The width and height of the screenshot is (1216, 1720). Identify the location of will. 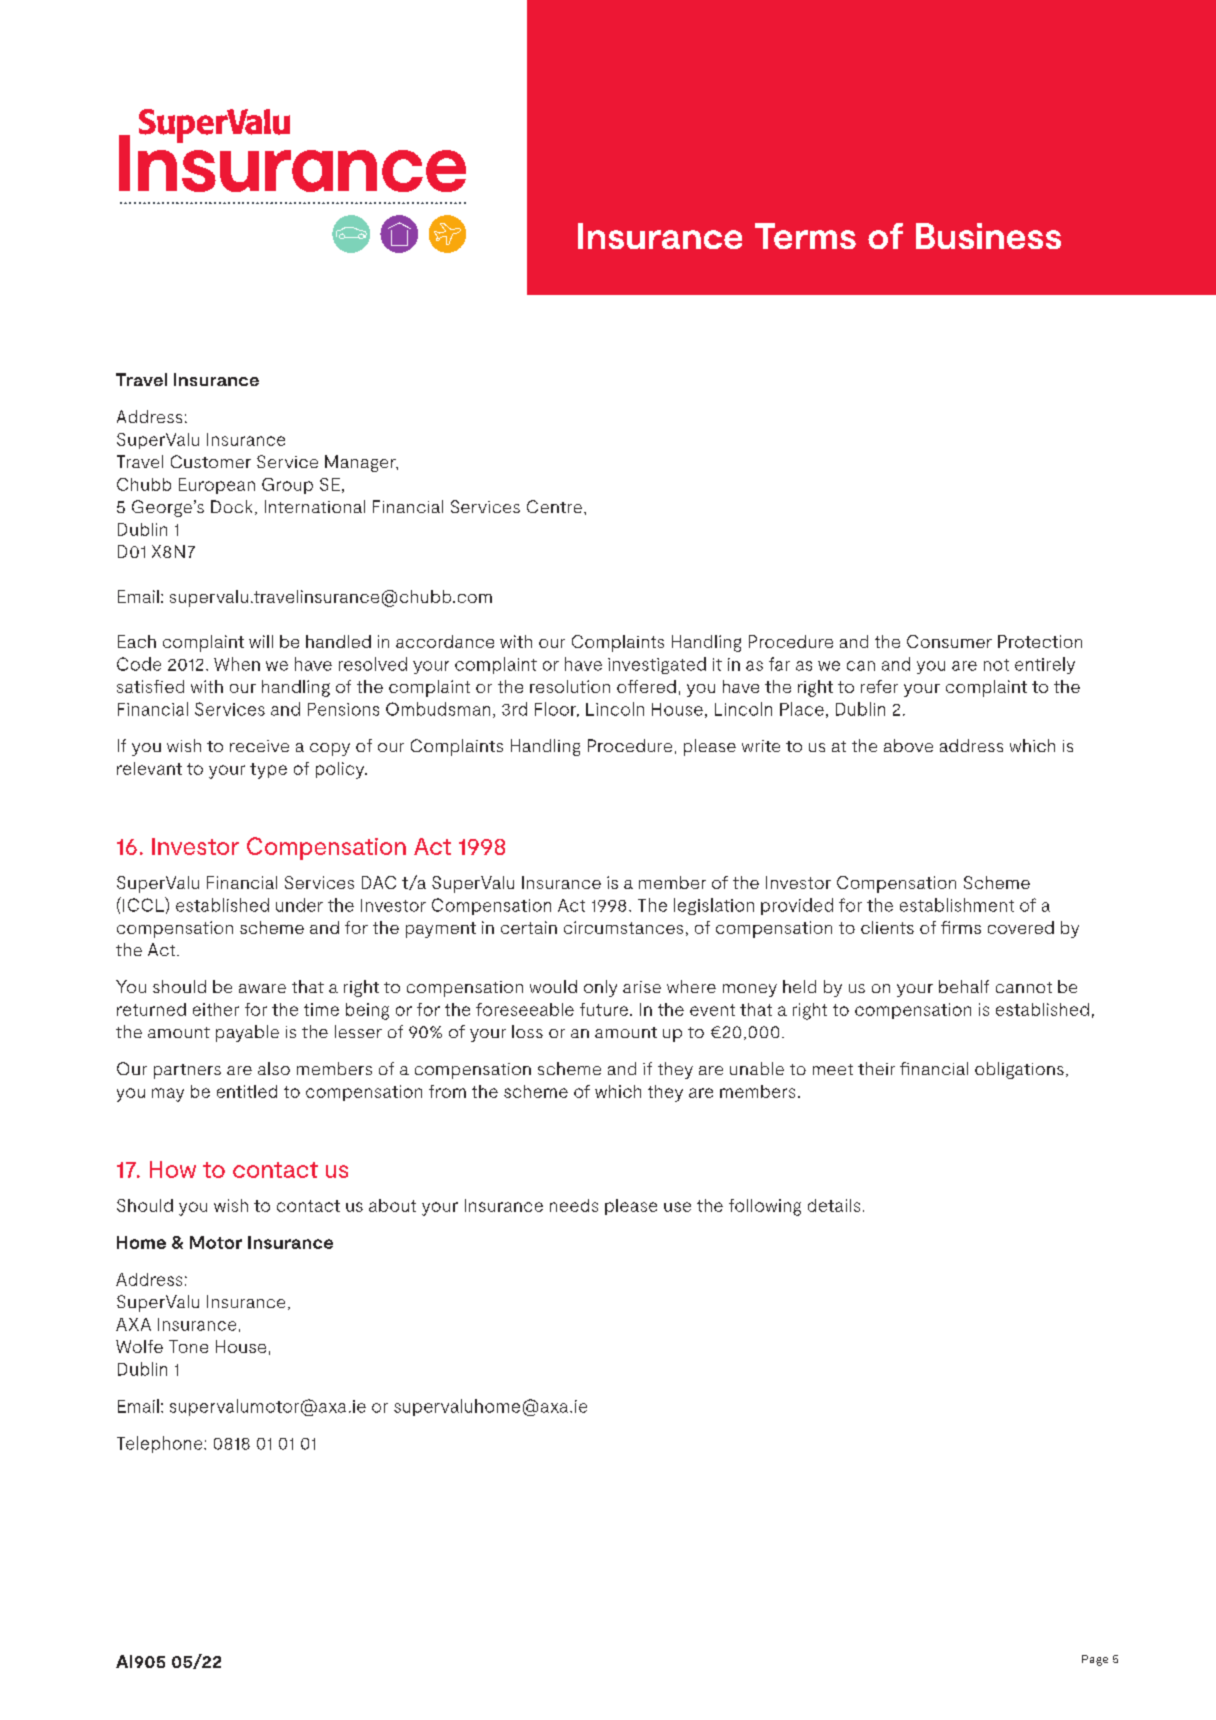
(261, 641).
